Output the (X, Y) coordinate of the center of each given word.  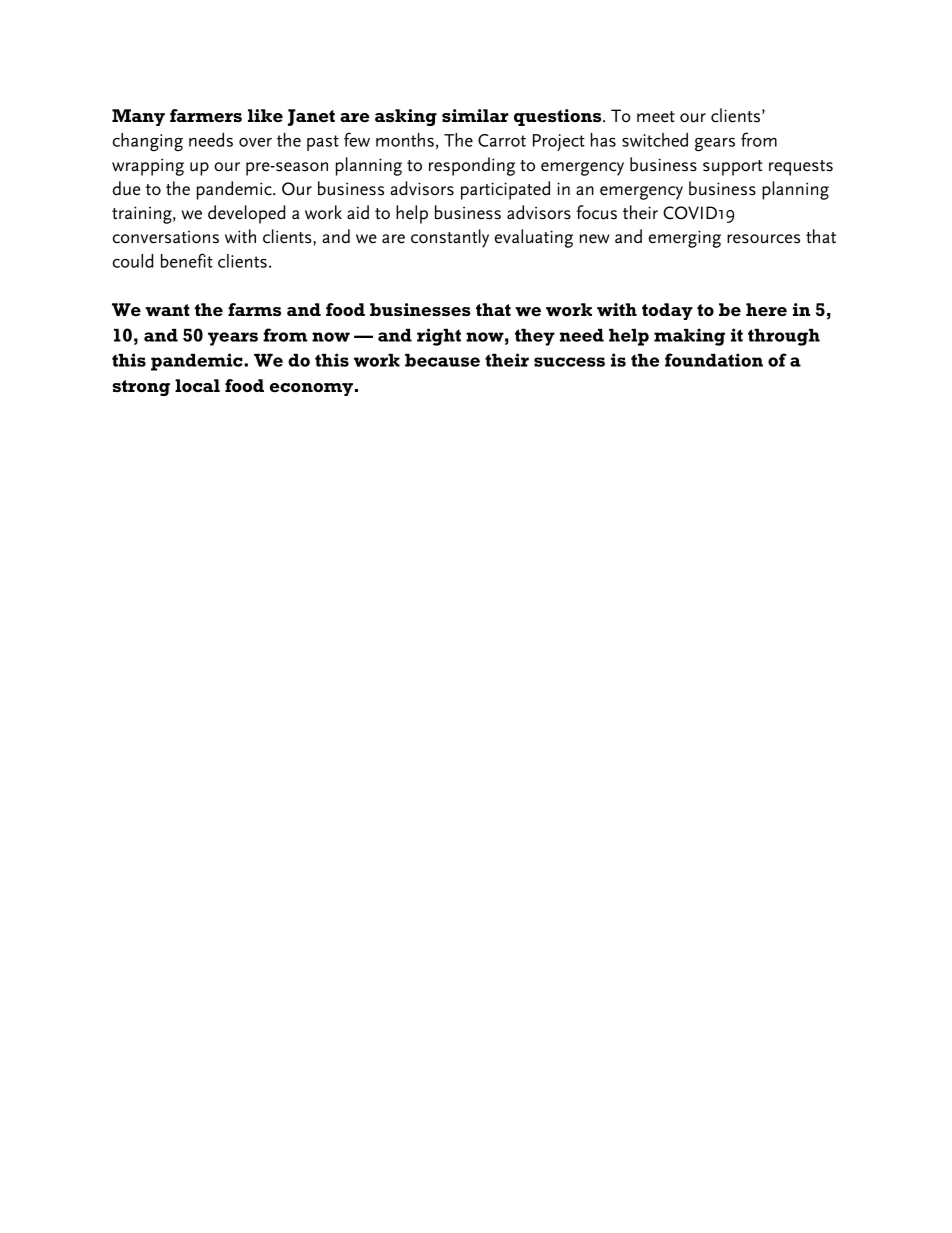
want (167, 310)
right (439, 337)
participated (505, 190)
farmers (206, 115)
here (766, 309)
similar (475, 115)
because (442, 360)
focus (596, 212)
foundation (714, 360)
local (197, 385)
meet (656, 117)
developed (246, 214)
